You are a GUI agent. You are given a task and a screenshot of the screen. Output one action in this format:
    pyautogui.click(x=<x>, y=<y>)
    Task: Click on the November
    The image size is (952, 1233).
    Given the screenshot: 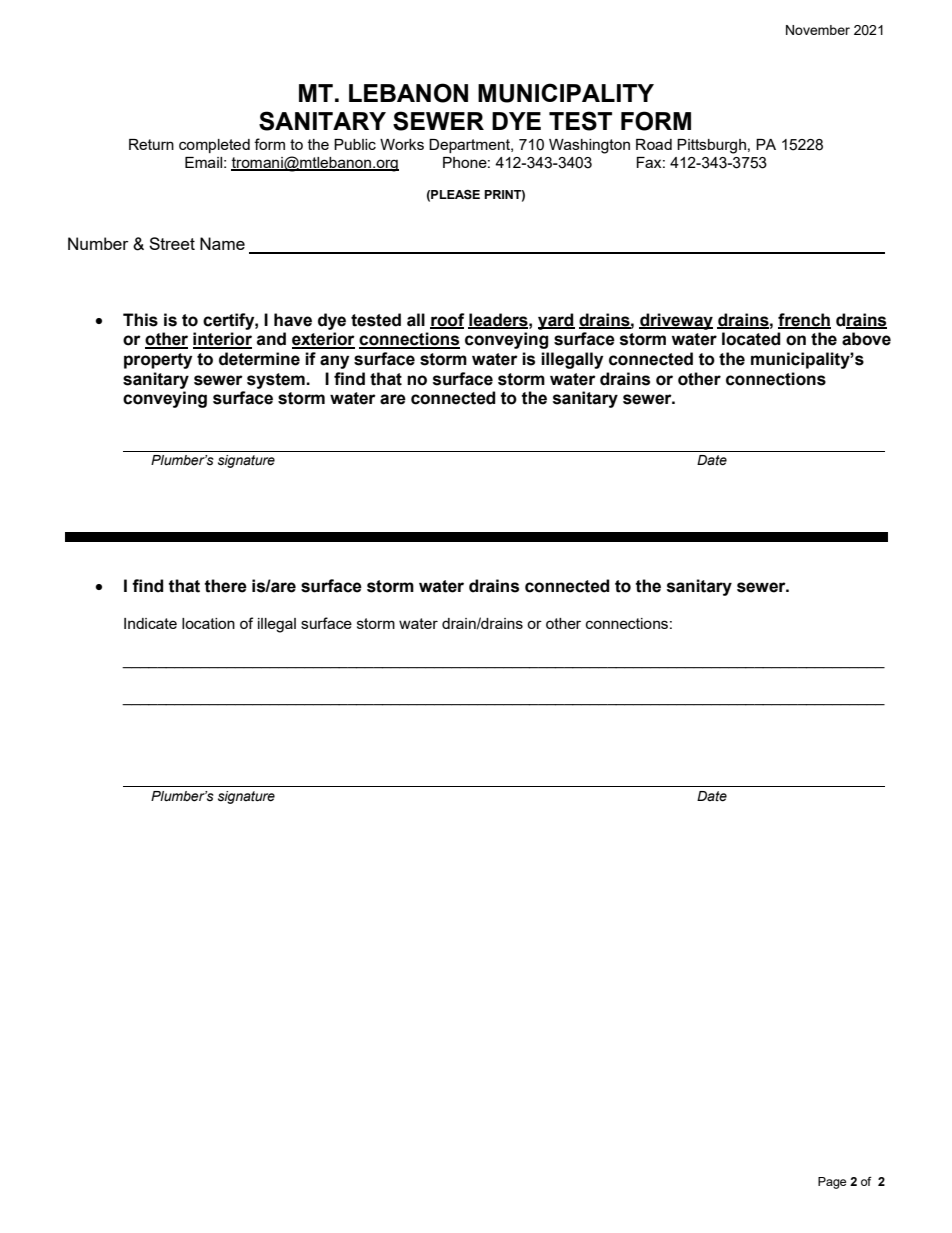 What is the action you would take?
    pyautogui.click(x=818, y=30)
